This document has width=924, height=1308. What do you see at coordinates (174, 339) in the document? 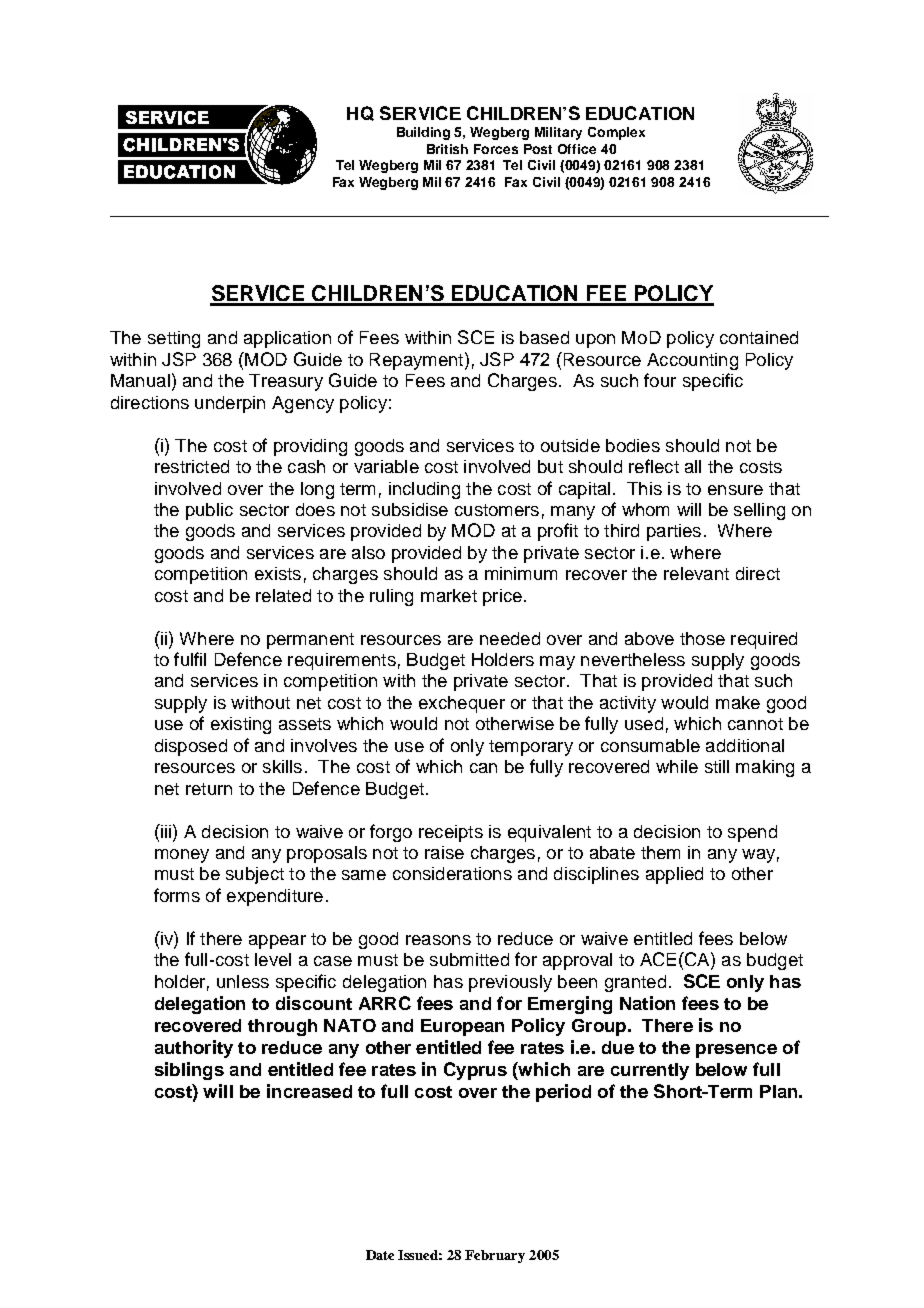
I see `setting` at bounding box center [174, 339].
